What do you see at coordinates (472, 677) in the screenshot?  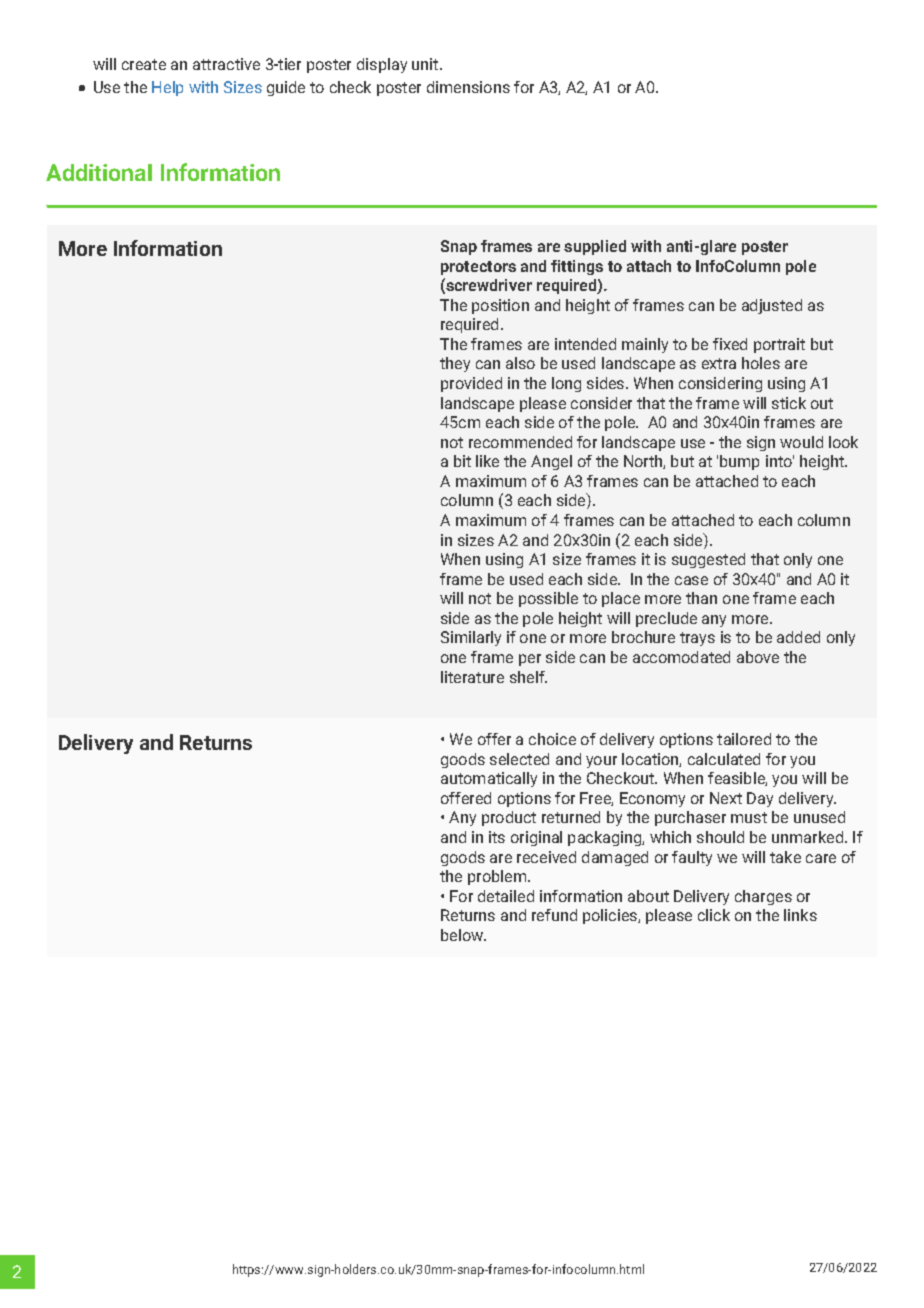 I see `literature` at bounding box center [472, 677].
